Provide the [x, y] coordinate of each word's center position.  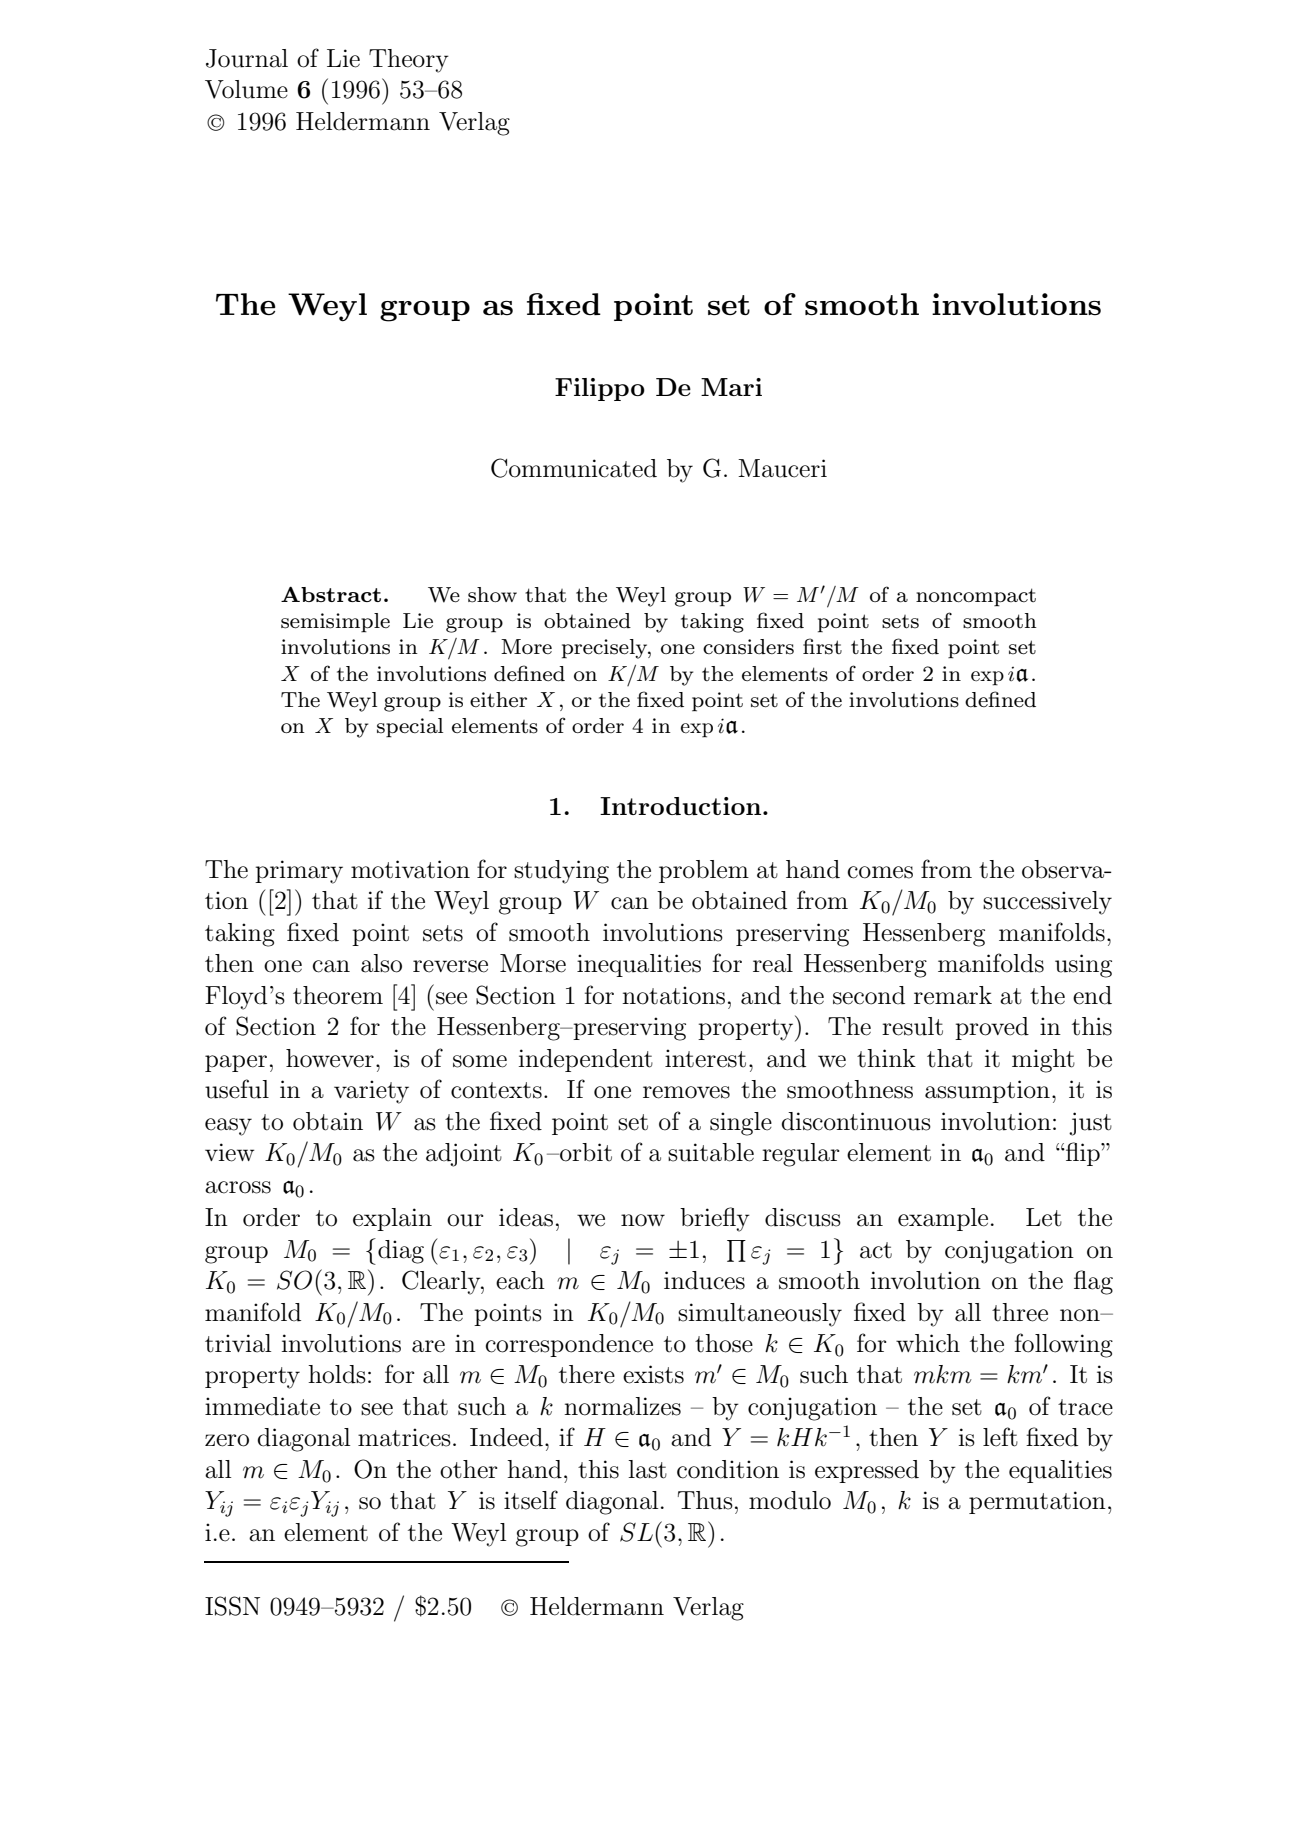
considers [748, 647]
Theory [409, 61]
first [822, 646]
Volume [246, 89]
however [330, 1058]
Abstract [331, 594]
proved [992, 1028]
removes [686, 1092]
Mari [731, 387]
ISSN [232, 1606]
